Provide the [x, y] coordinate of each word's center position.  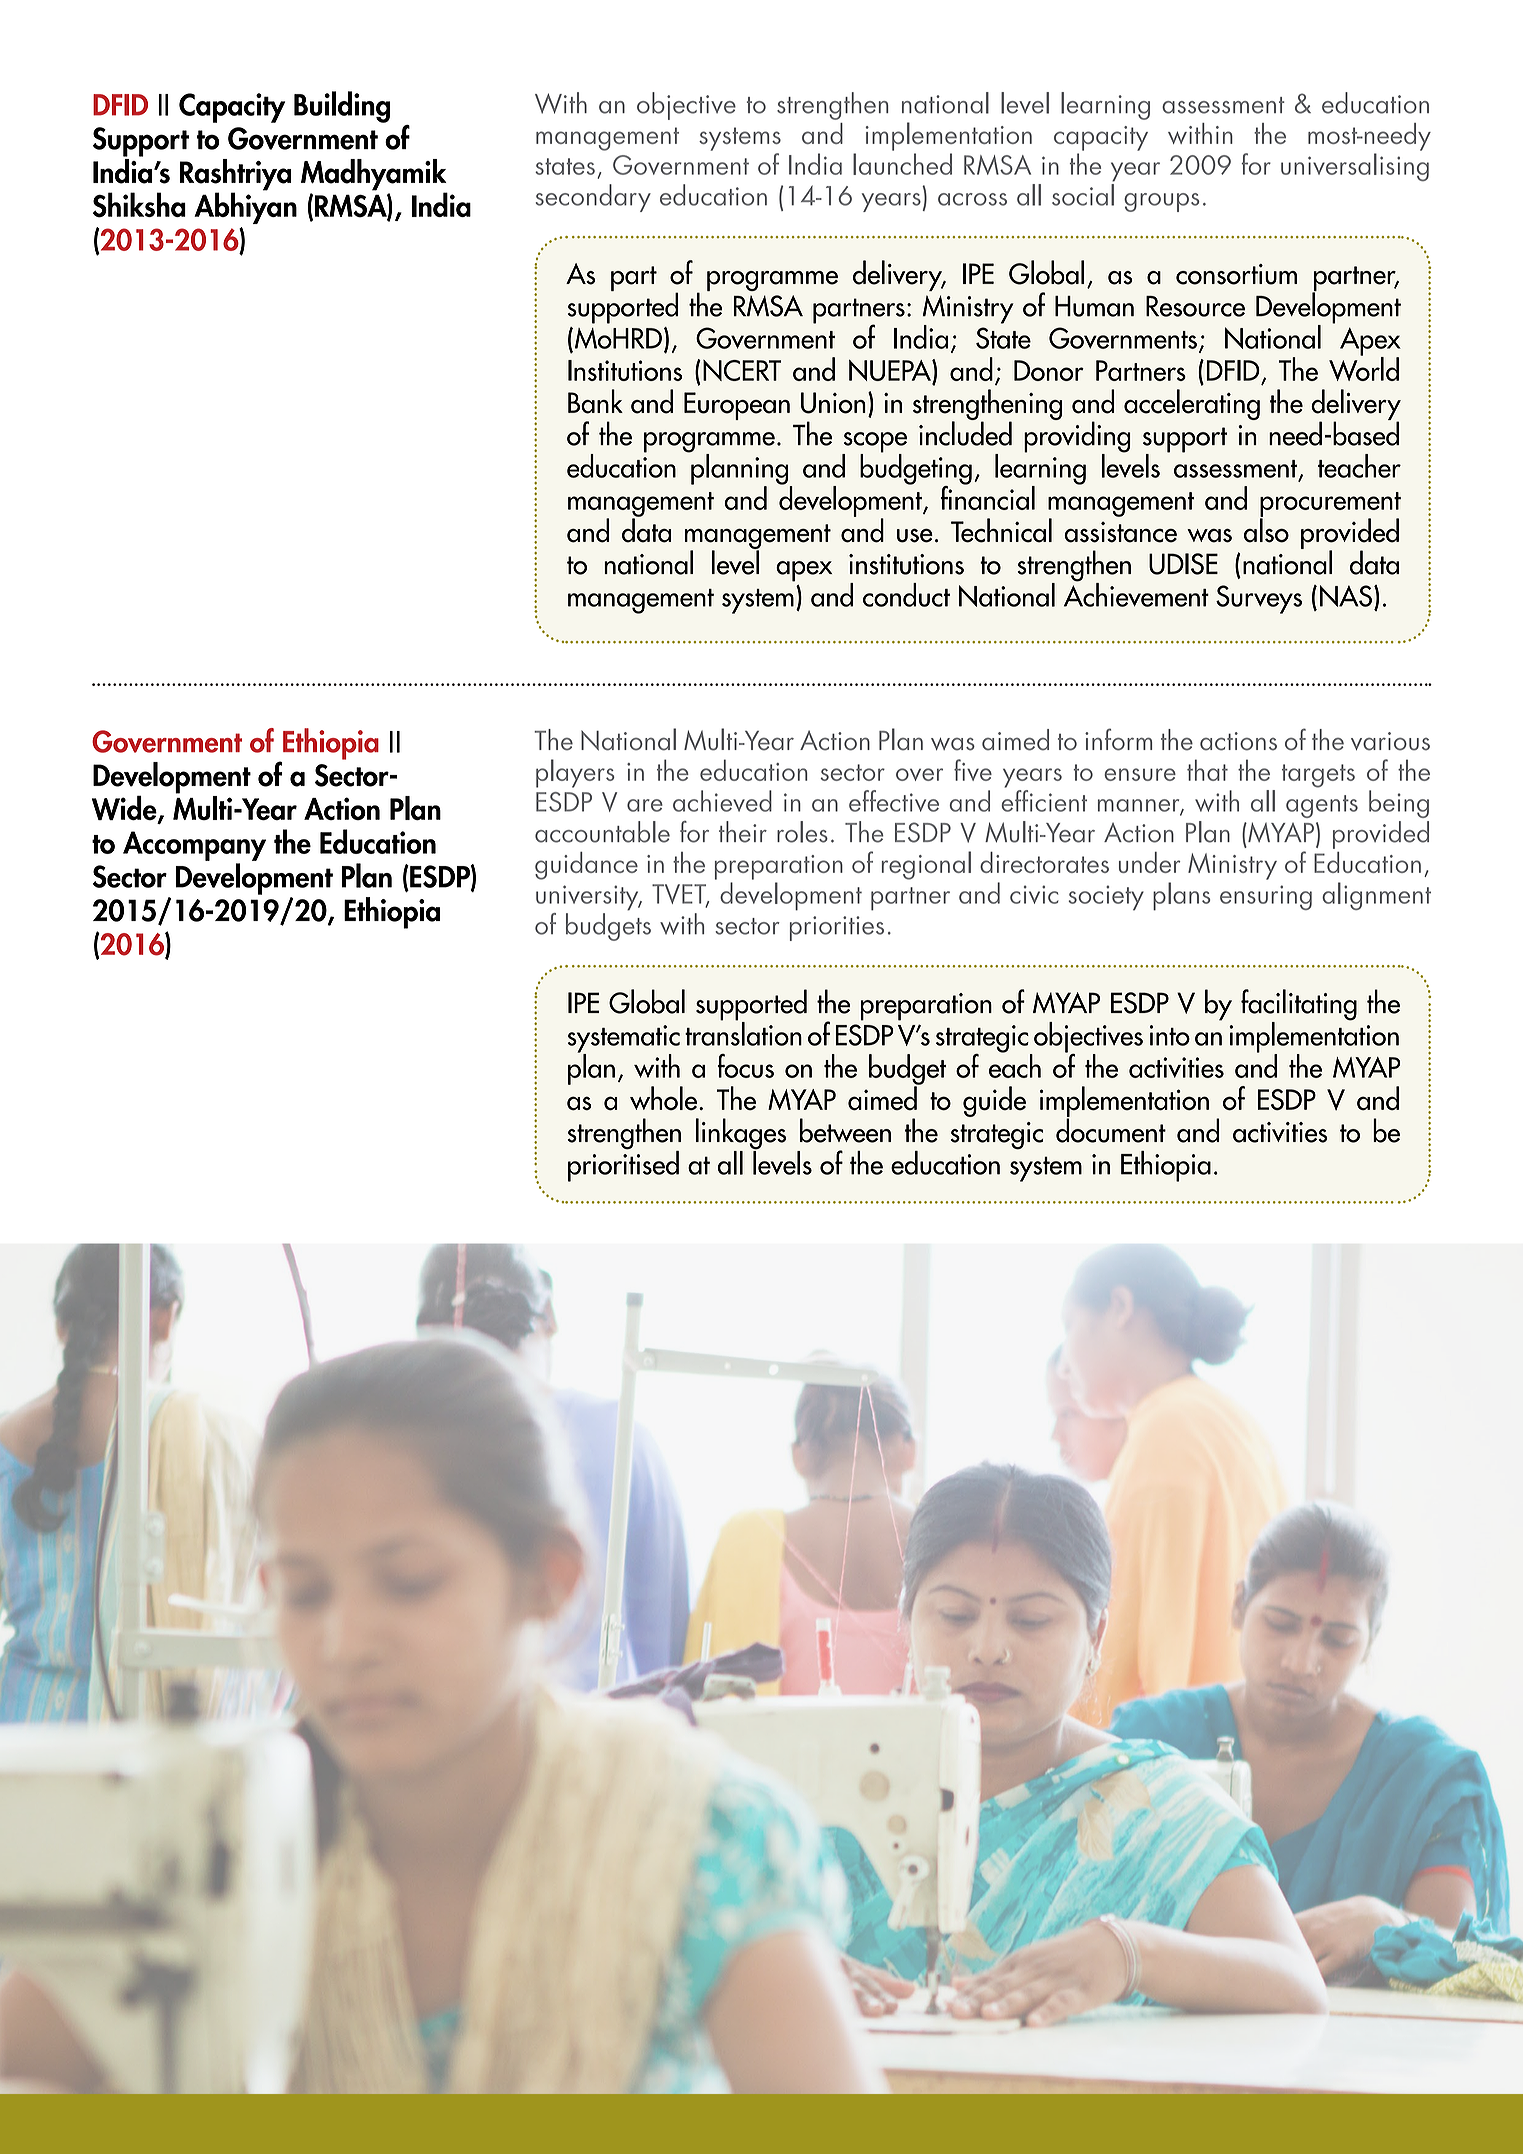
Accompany [194, 846]
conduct [906, 595]
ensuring [1266, 897]
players [575, 773]
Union [833, 403]
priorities [837, 928]
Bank [595, 401]
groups [1162, 202]
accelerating [1192, 404]
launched [902, 164]
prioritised [623, 1165]
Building [342, 107]
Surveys [1259, 599]
